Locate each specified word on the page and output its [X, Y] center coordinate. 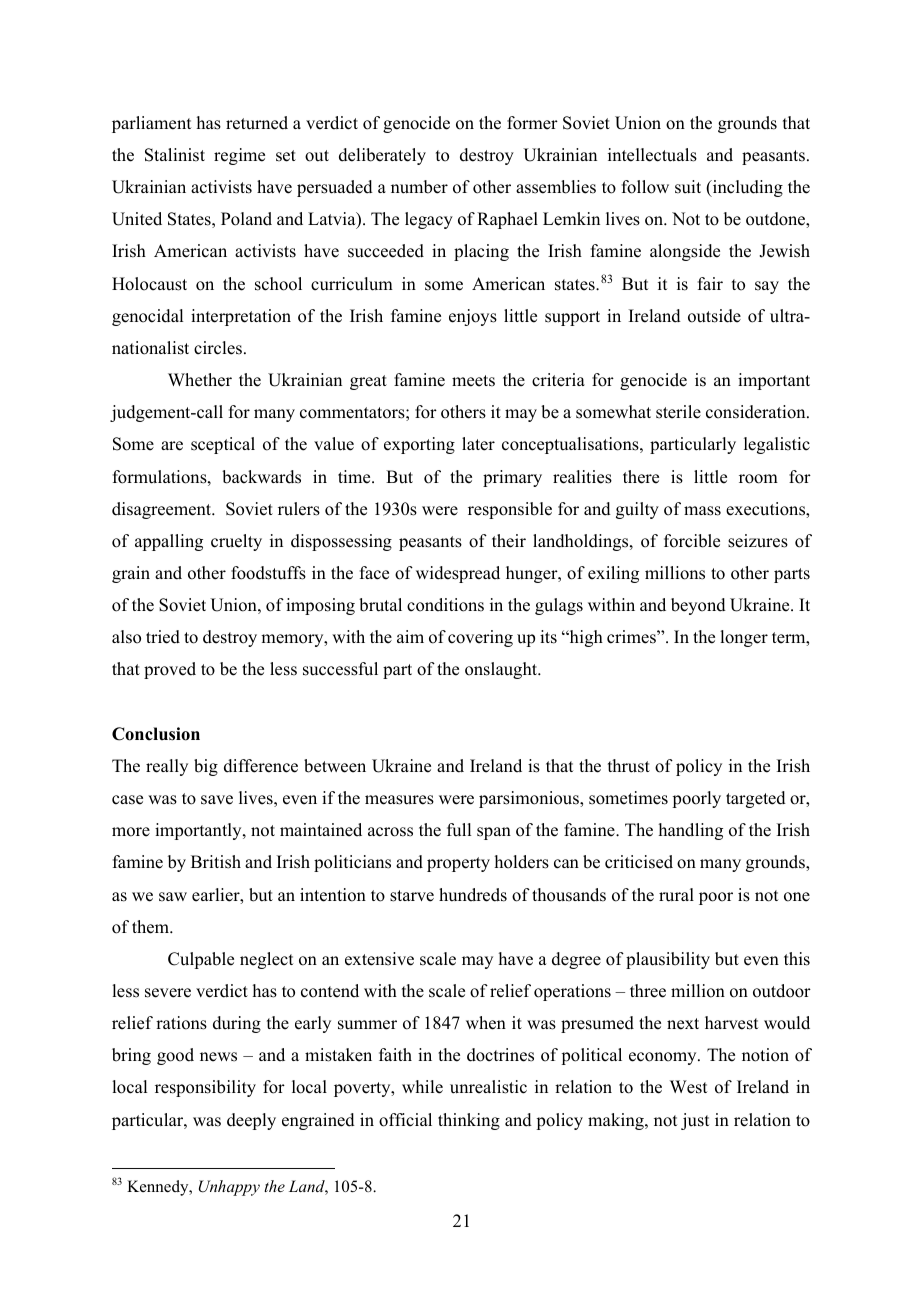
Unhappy [229, 1188]
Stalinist [175, 155]
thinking [469, 1121]
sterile [678, 412]
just [695, 1121]
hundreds [473, 895]
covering [480, 638]
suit [688, 187]
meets [473, 381]
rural [676, 895]
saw [173, 897]
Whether [200, 380]
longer [744, 638]
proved [170, 670]
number [419, 187]
